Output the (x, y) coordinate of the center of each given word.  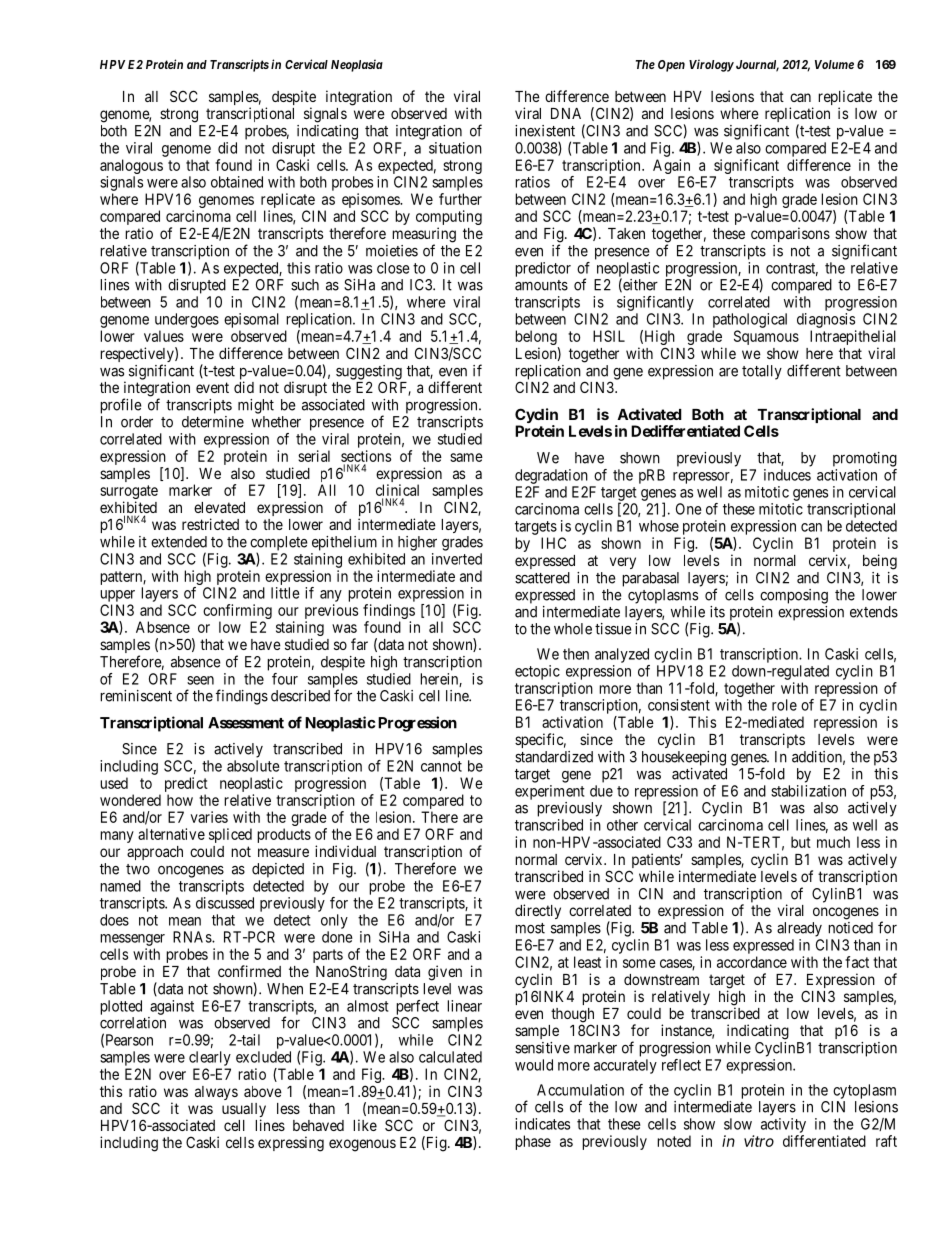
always (216, 1093)
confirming (237, 611)
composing (794, 596)
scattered (542, 578)
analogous (131, 166)
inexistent (545, 131)
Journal (756, 66)
